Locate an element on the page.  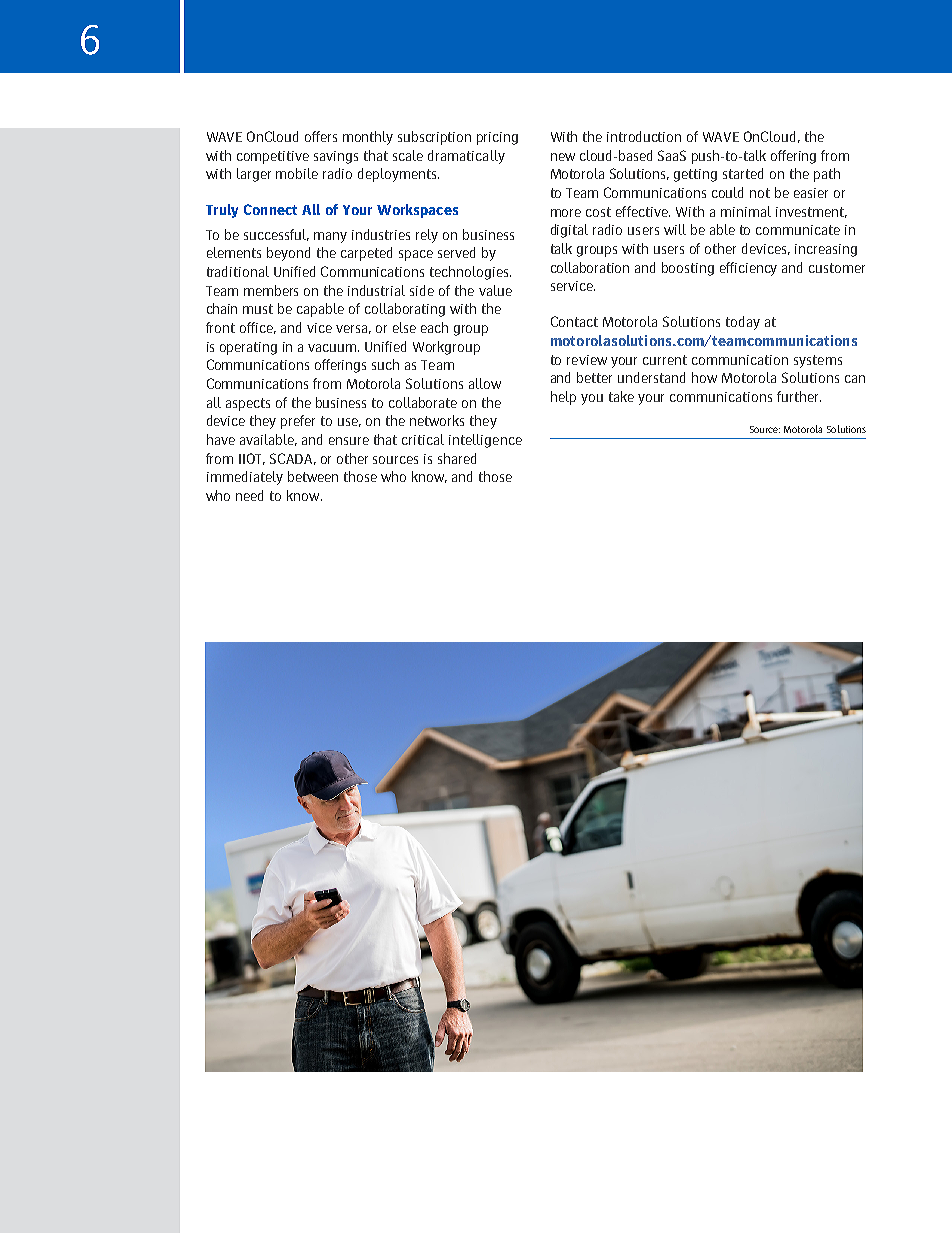
further is located at coordinates (799, 396).
